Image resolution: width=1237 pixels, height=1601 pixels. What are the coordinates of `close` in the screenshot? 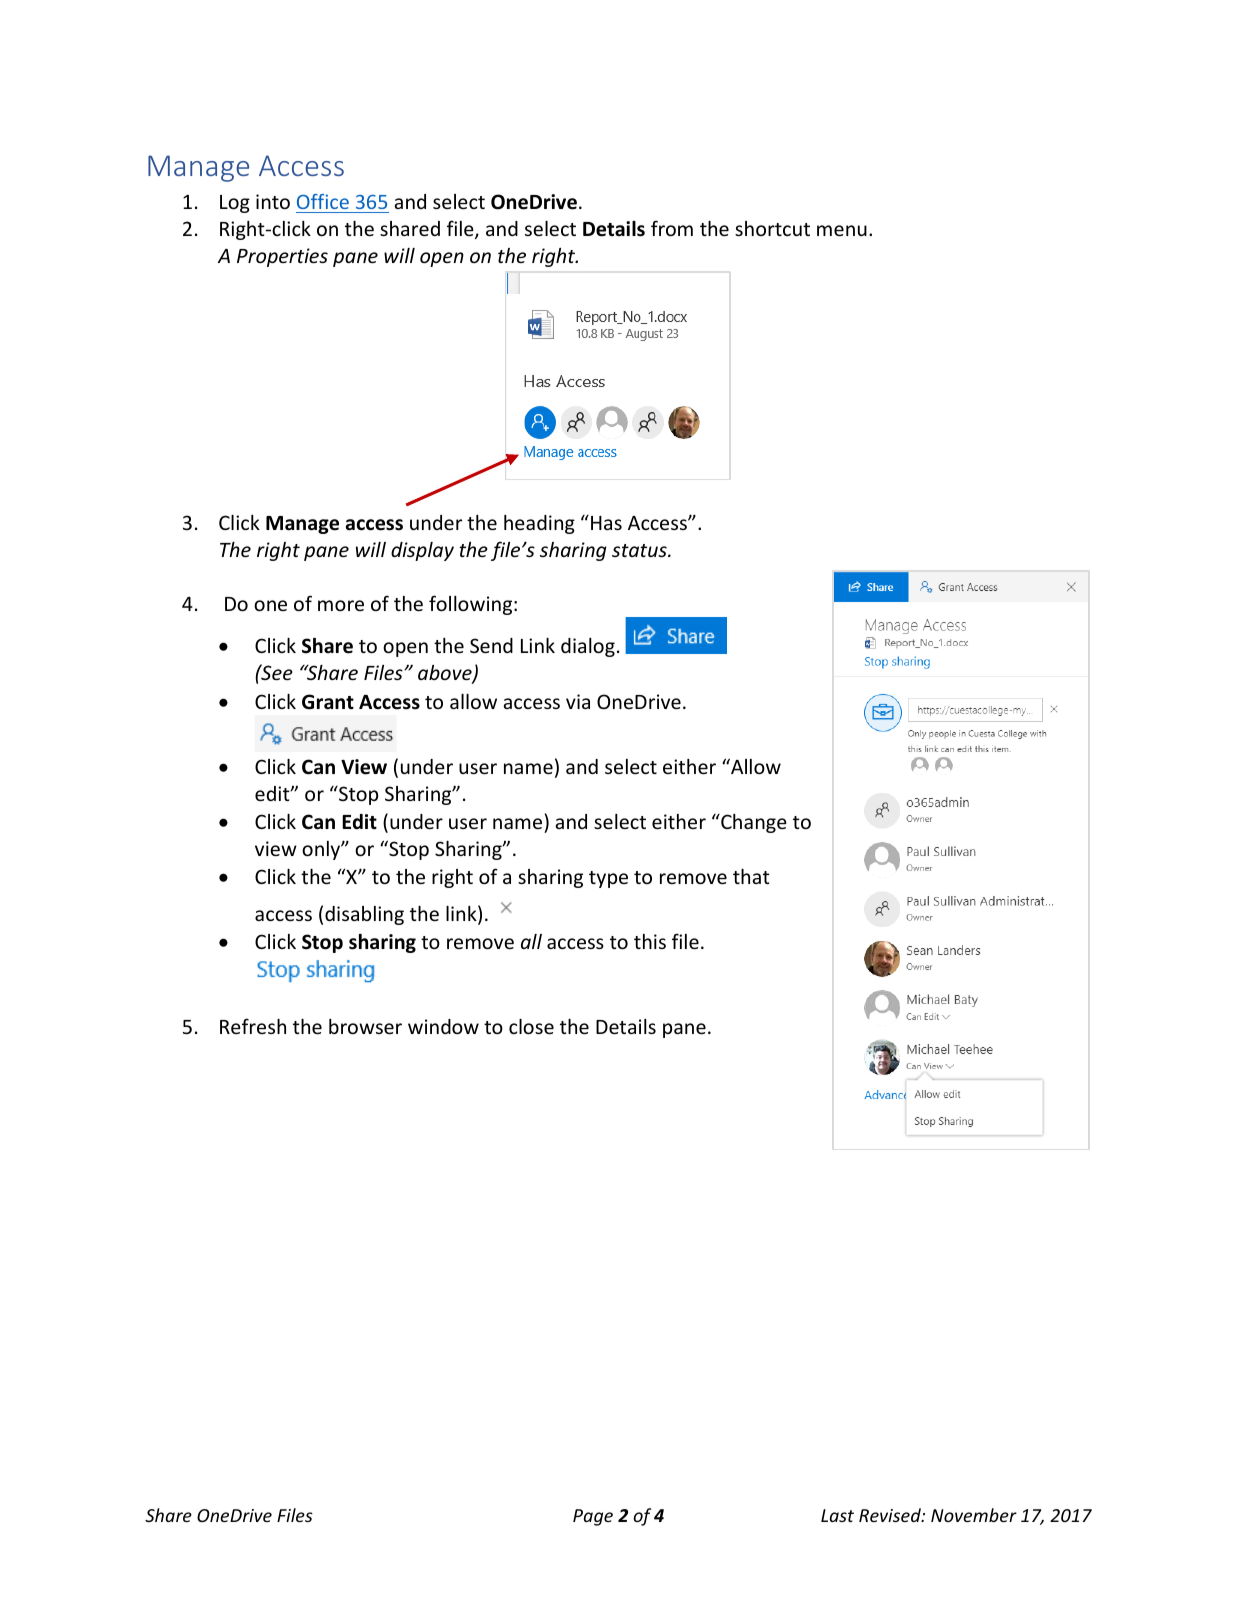 It's located at (531, 1026).
